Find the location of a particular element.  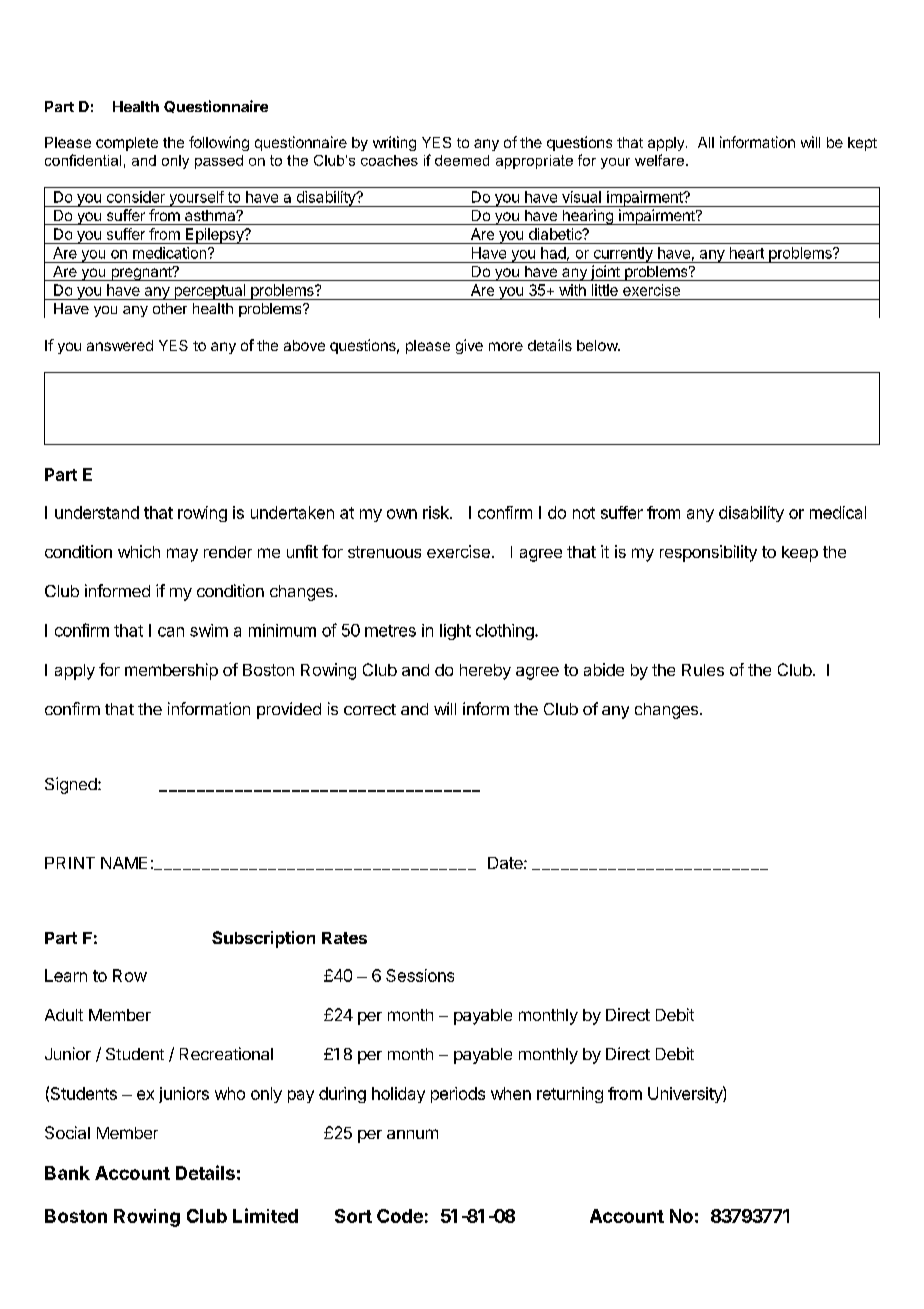

University is located at coordinates (686, 1094).
